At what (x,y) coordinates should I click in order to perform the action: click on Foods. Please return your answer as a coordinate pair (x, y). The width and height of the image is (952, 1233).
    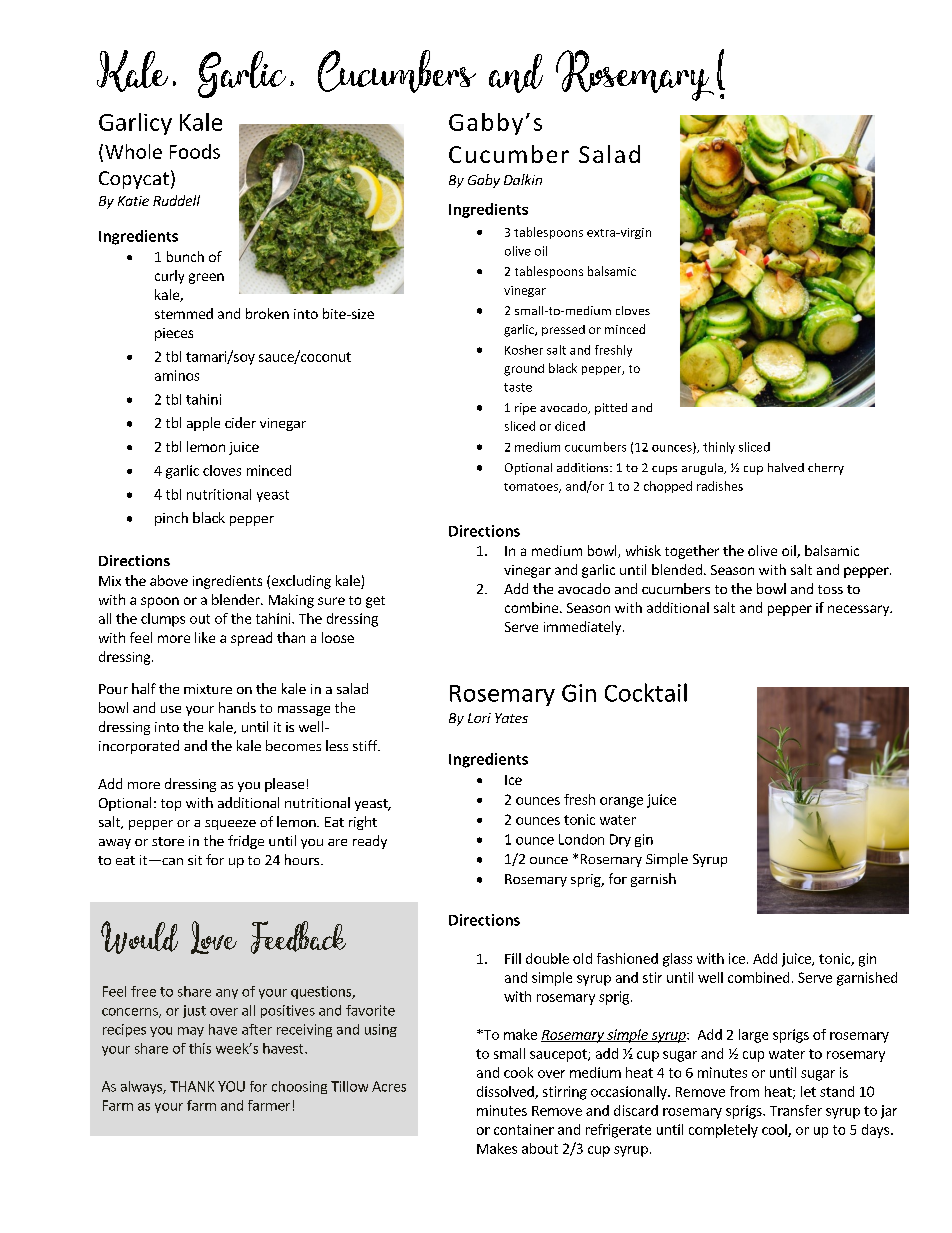
    Looking at the image, I should click on (195, 151).
